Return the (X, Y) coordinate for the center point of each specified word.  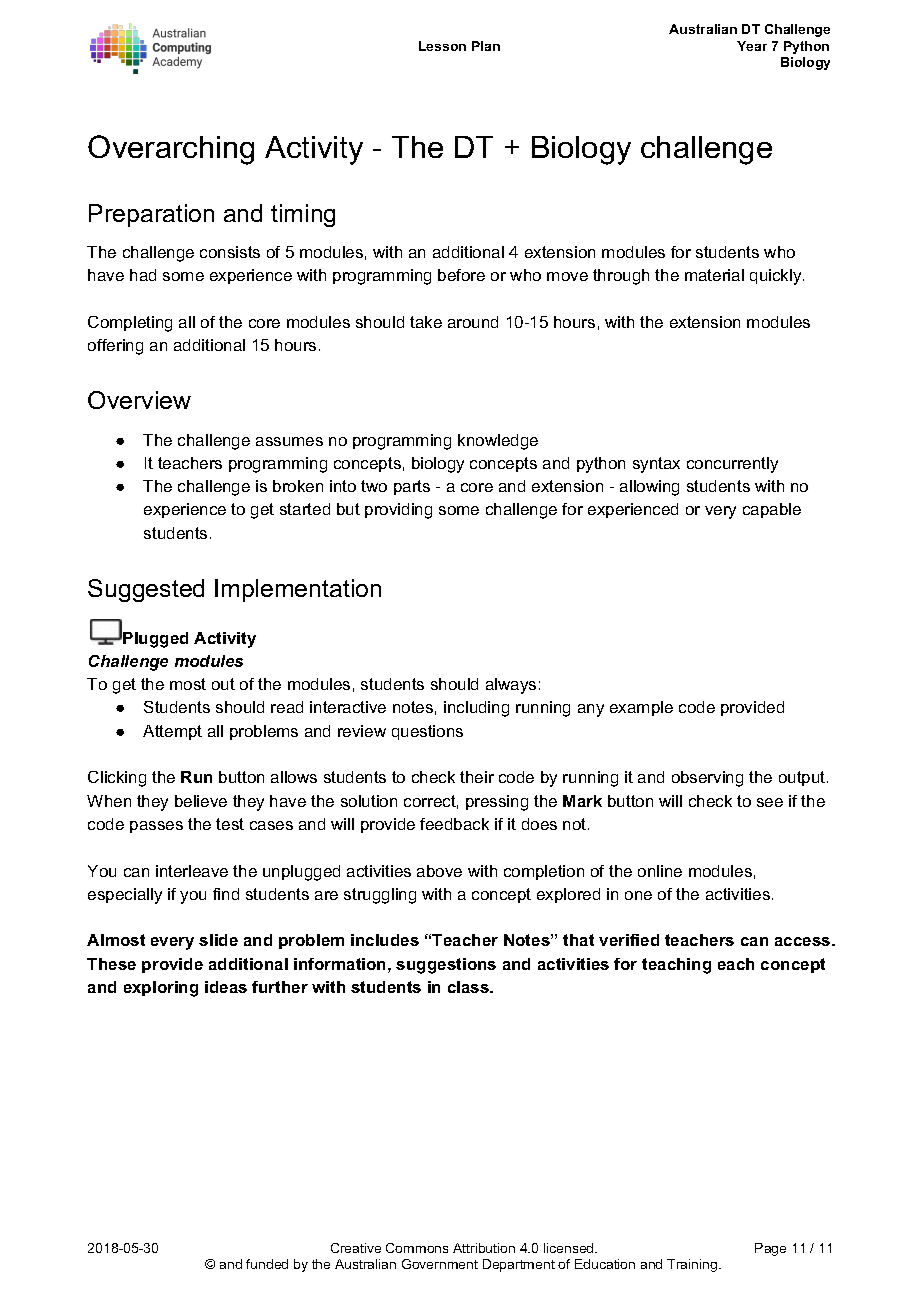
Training (692, 1265)
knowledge (498, 442)
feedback (454, 824)
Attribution (484, 1248)
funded (267, 1264)
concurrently (732, 465)
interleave (192, 871)
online (660, 871)
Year (752, 46)
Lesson (442, 46)
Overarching (171, 150)
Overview (139, 400)
